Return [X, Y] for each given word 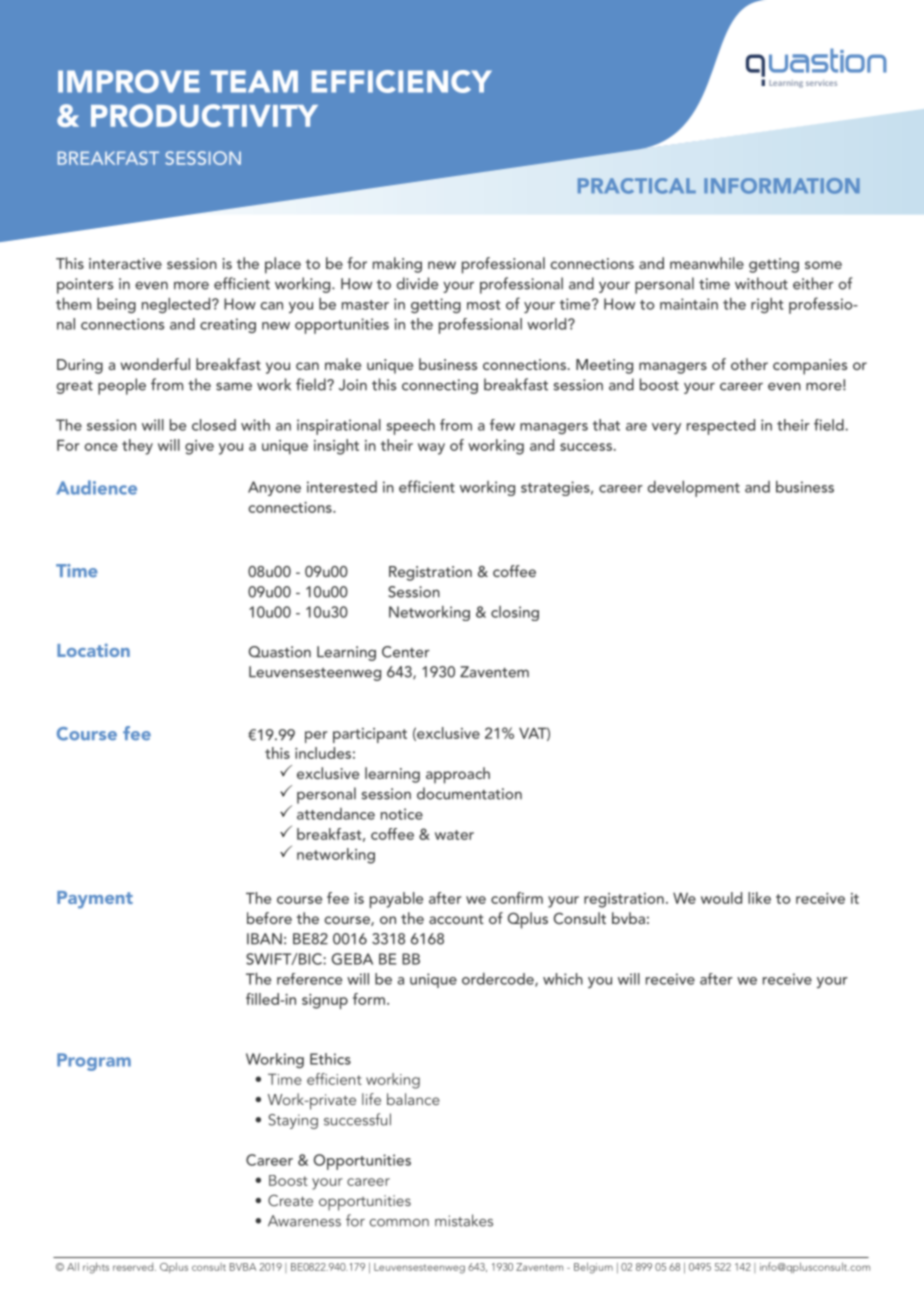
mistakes [464, 1220]
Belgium [593, 1268]
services [821, 83]
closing [515, 613]
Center [406, 652]
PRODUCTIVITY [204, 115]
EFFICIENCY [402, 81]
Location [93, 650]
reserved [134, 1267]
